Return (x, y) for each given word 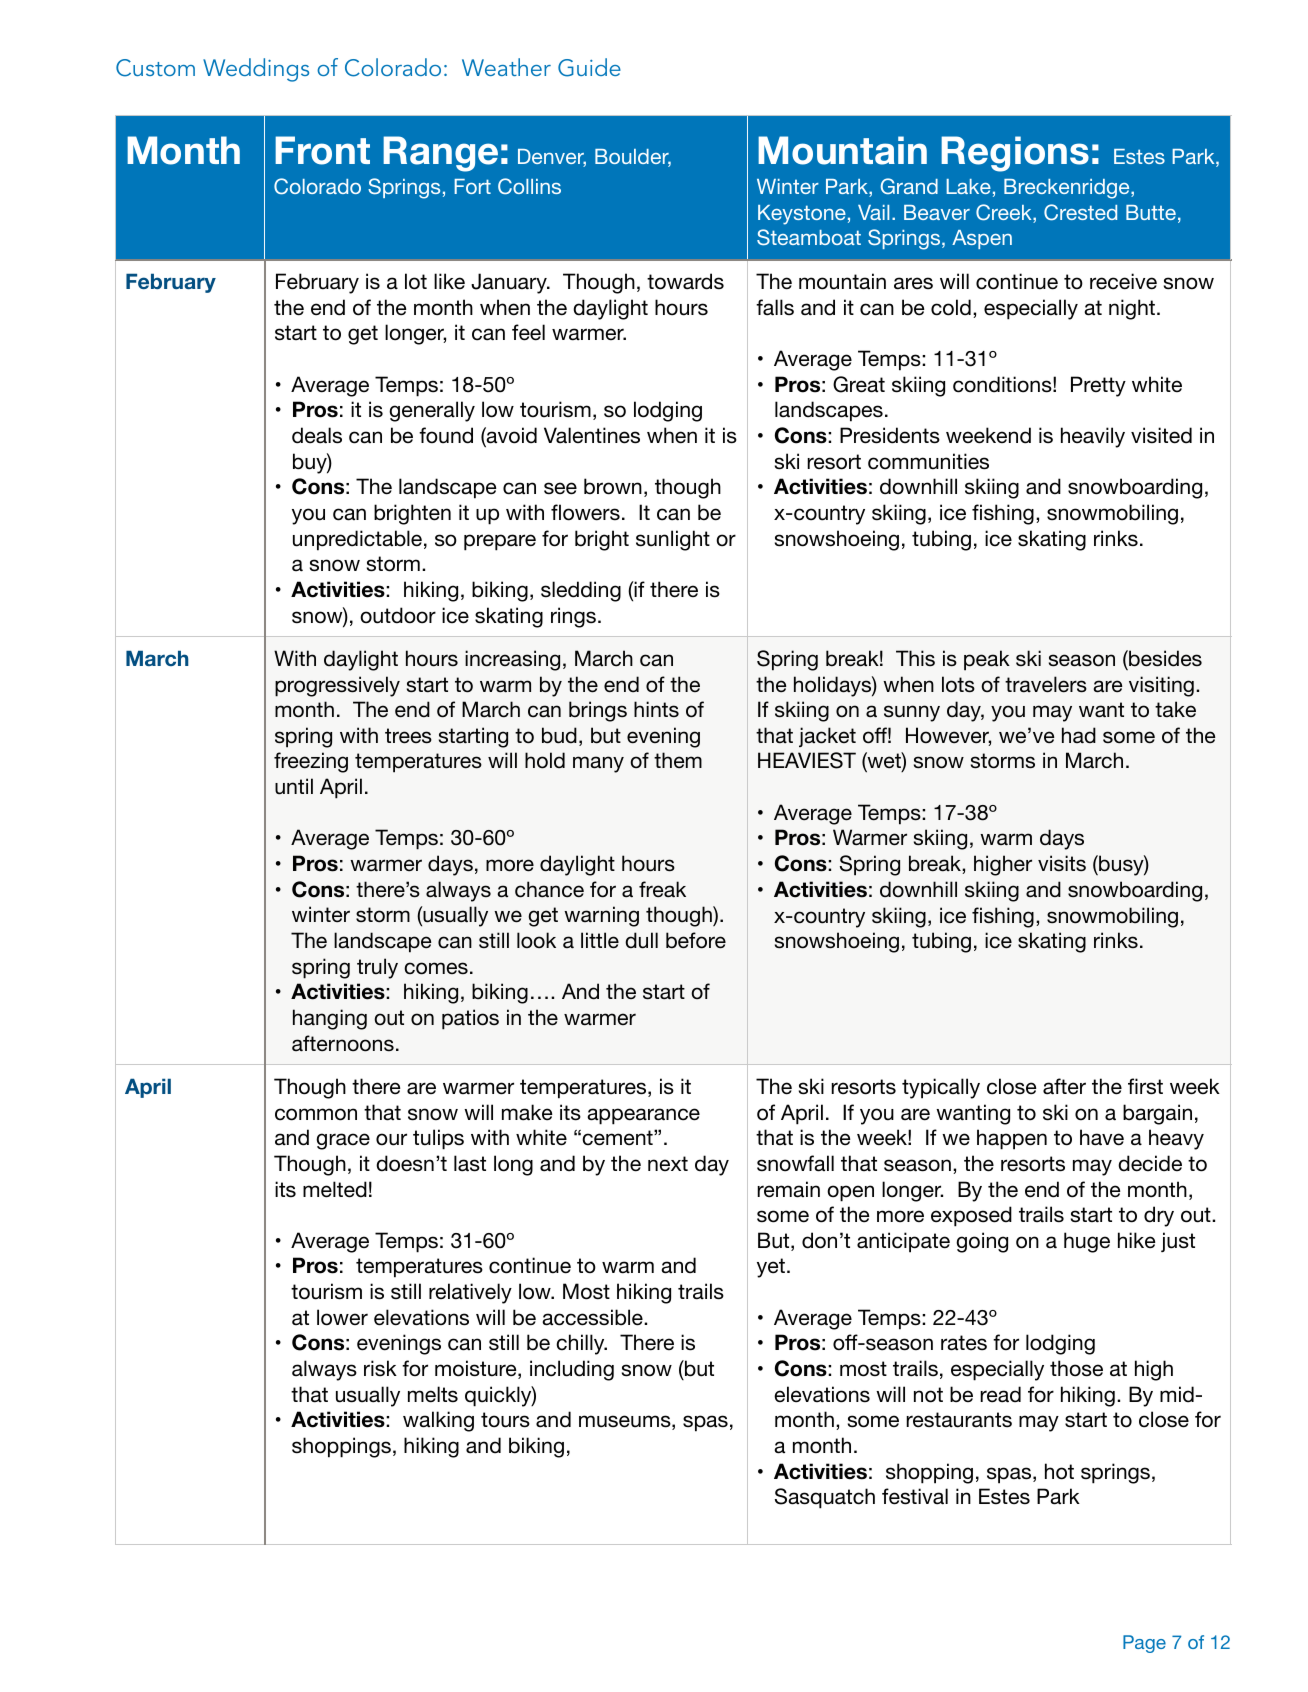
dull (641, 940)
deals (317, 435)
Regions (1015, 154)
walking (438, 1421)
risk (380, 1368)
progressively (337, 686)
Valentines (592, 435)
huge (1087, 1242)
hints (656, 709)
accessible (593, 1317)
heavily (1093, 437)
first (1145, 1086)
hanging (330, 1019)
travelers (1046, 684)
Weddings (256, 70)
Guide (589, 67)
